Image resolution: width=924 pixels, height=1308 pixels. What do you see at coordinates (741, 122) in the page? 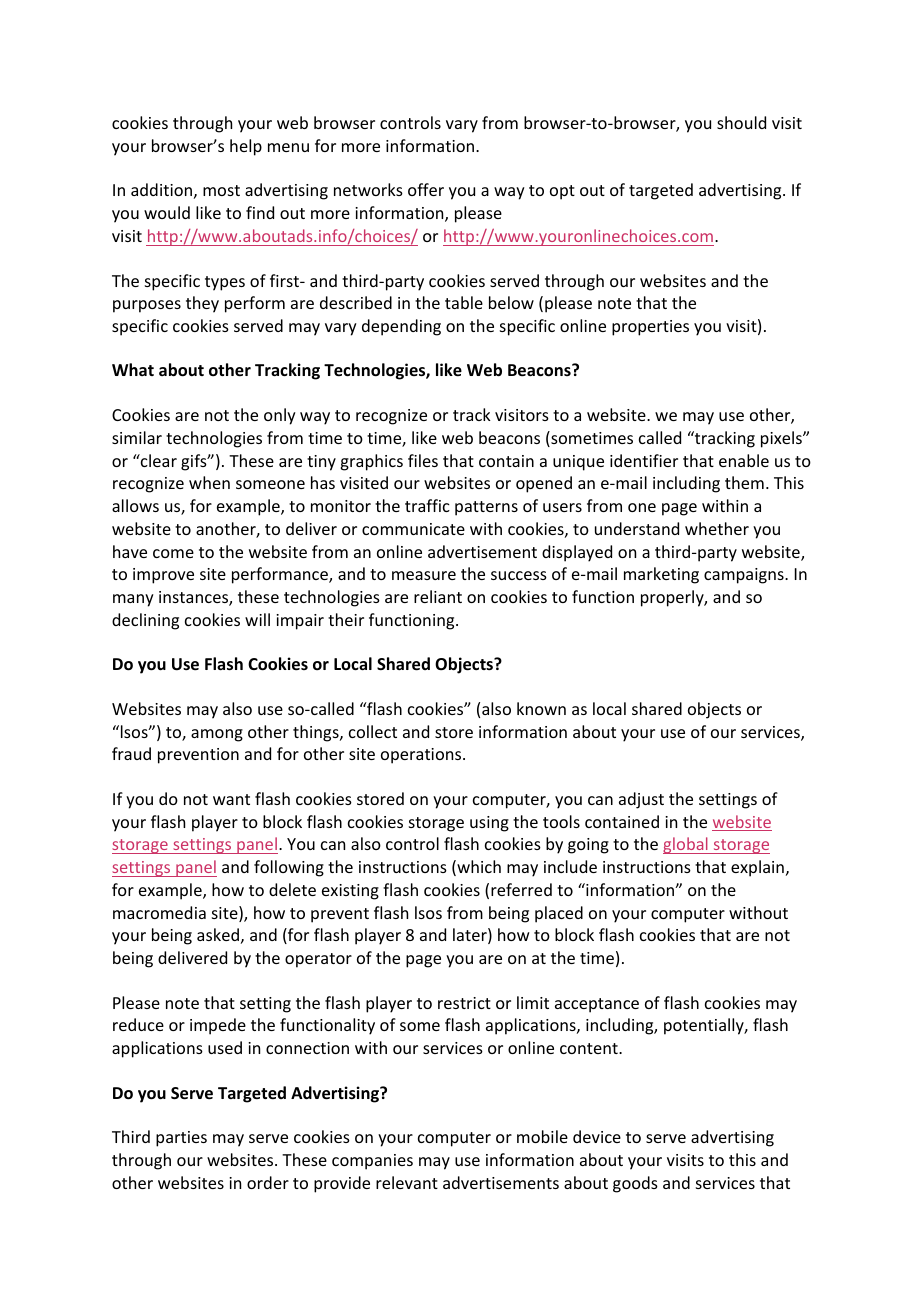
I see `should` at bounding box center [741, 122].
